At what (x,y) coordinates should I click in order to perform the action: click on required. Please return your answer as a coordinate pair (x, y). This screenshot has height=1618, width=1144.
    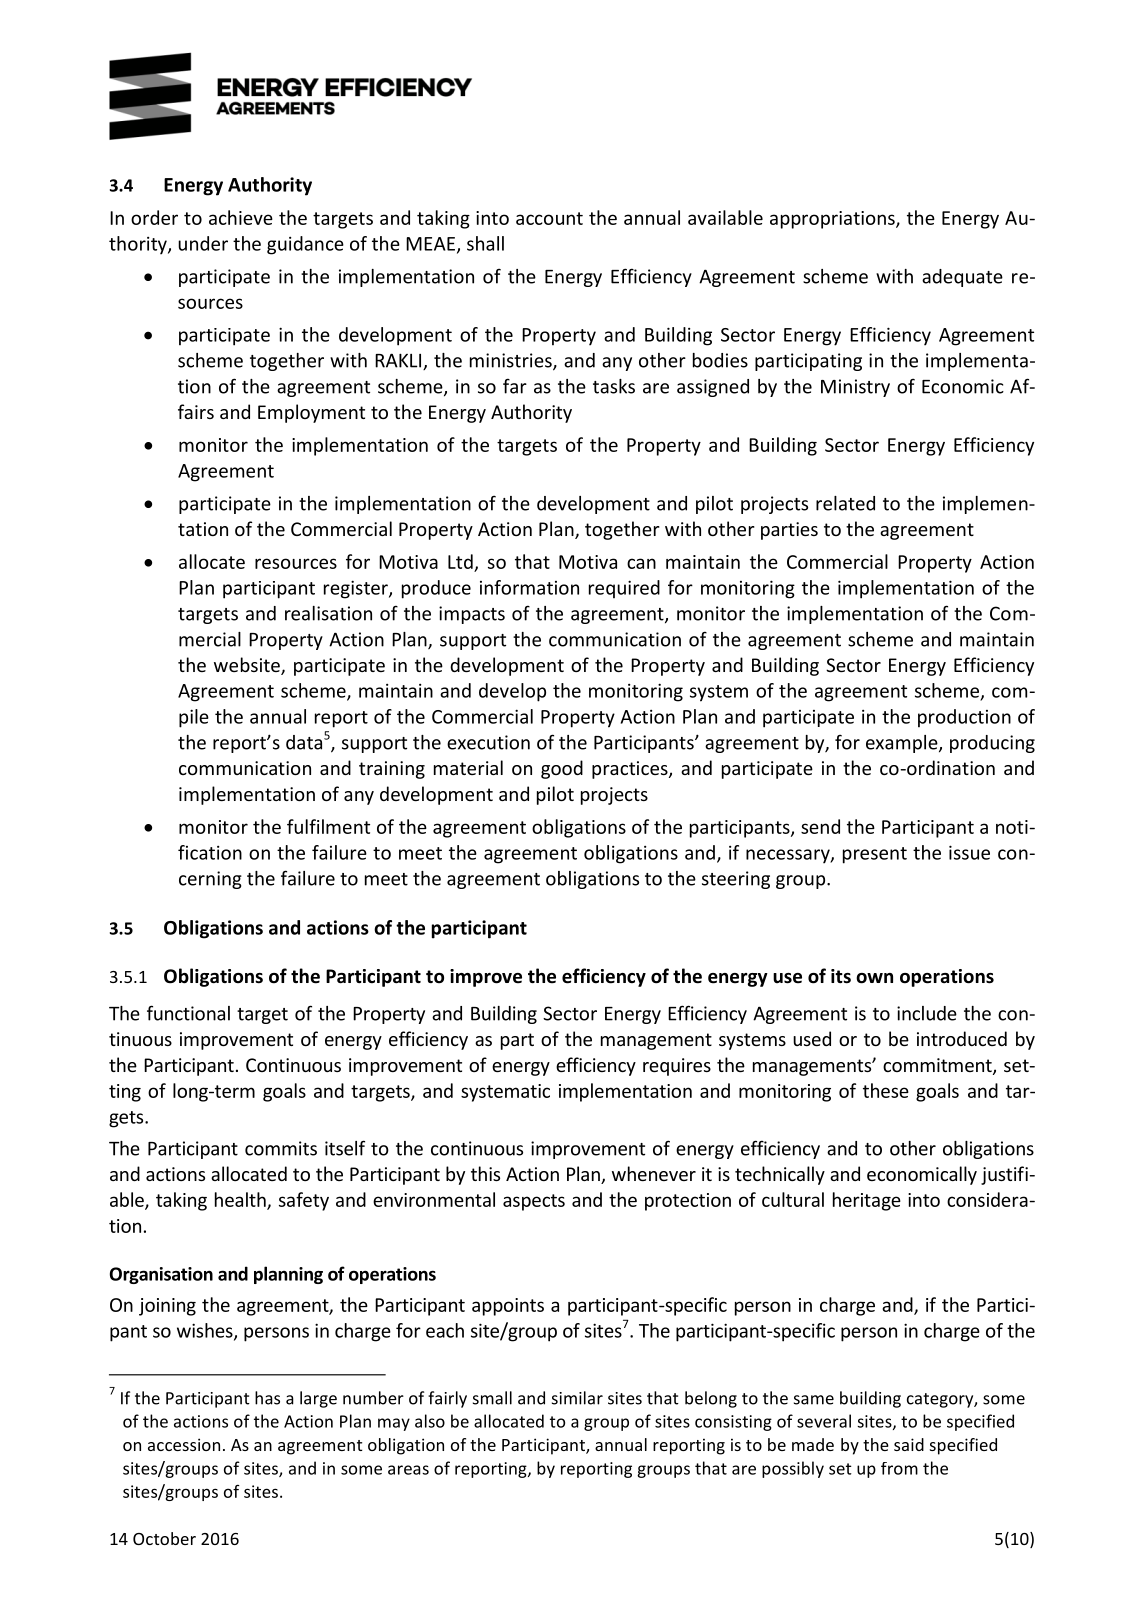
    Looking at the image, I should click on (624, 589).
